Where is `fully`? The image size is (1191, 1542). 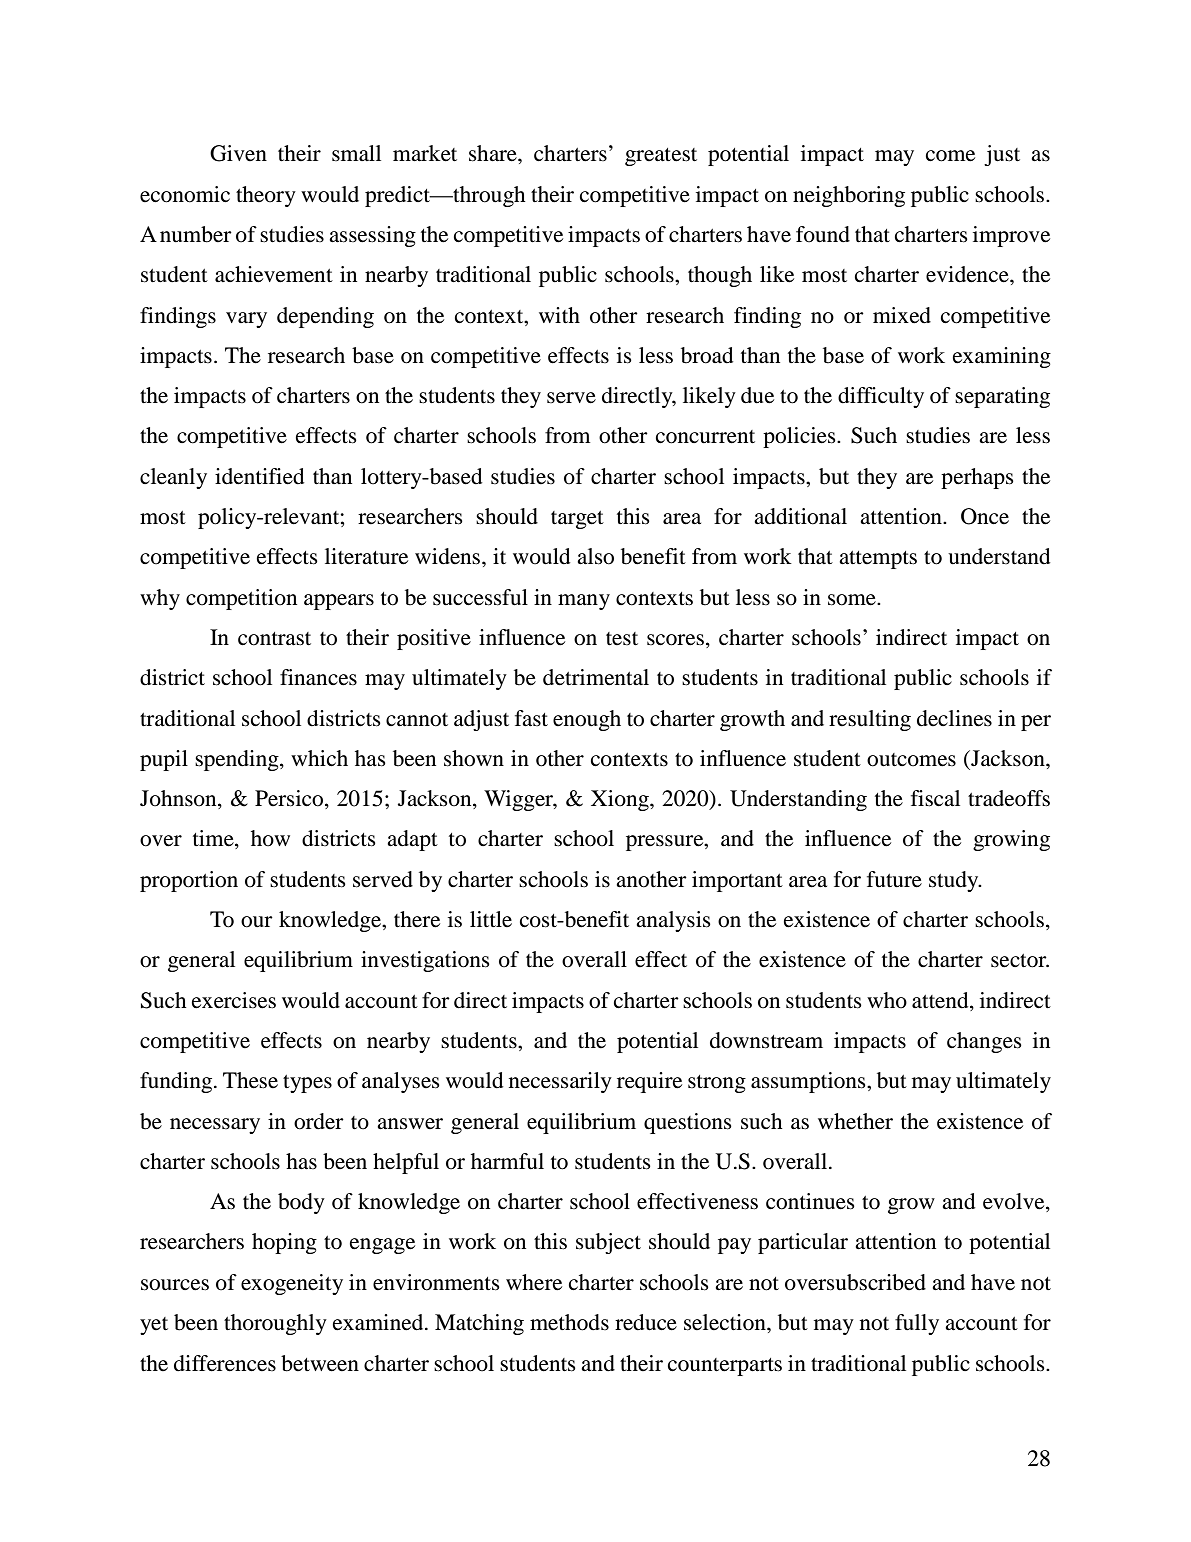
fully is located at coordinates (917, 1324).
